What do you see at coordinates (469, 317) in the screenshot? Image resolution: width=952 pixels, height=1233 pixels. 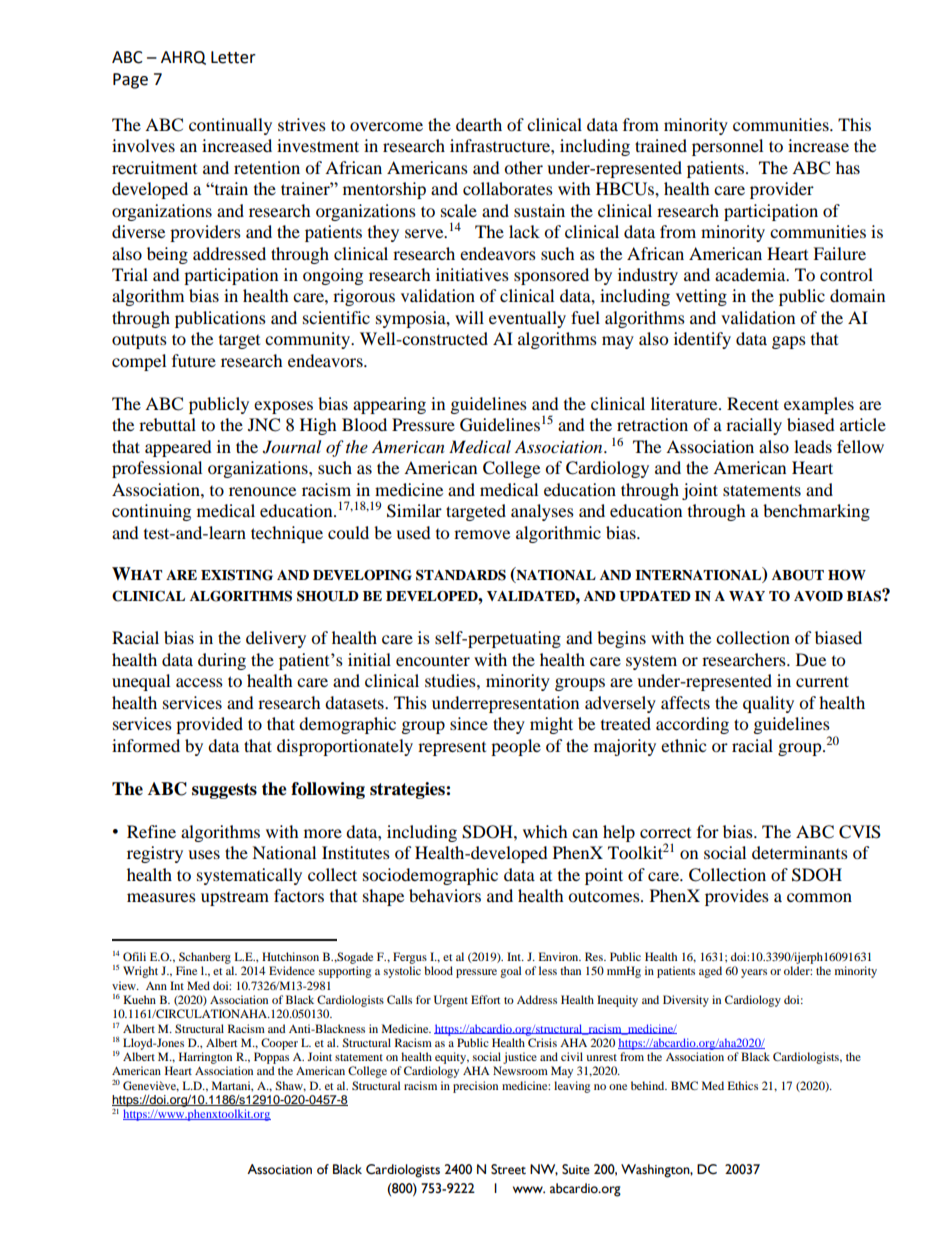 I see `will` at bounding box center [469, 317].
